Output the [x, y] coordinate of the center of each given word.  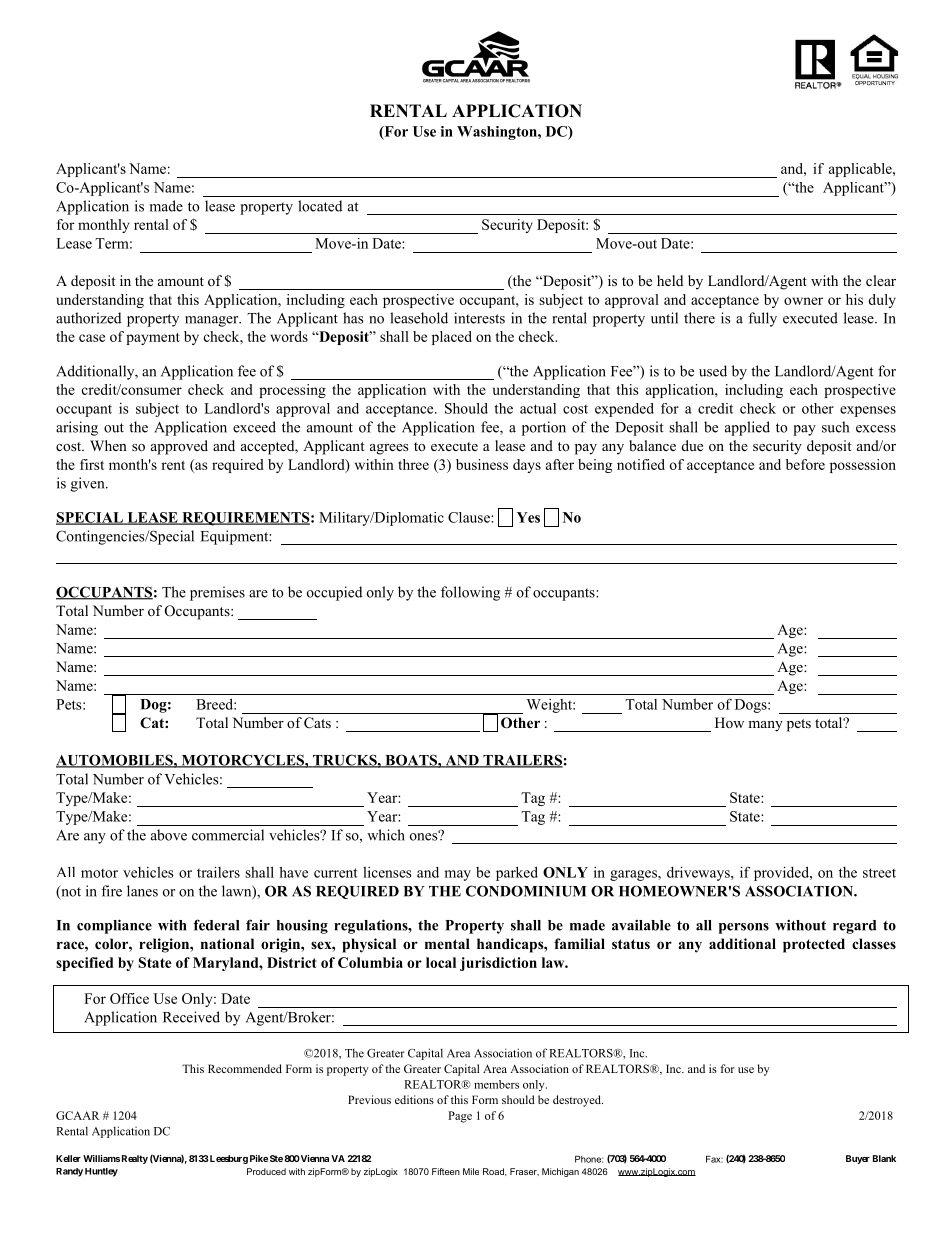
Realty [135, 1159]
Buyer [858, 1159]
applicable [861, 170]
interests [479, 318]
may [457, 875]
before [805, 464]
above [169, 835]
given [89, 484]
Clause [470, 517]
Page [460, 1117]
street [879, 873]
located [320, 206]
